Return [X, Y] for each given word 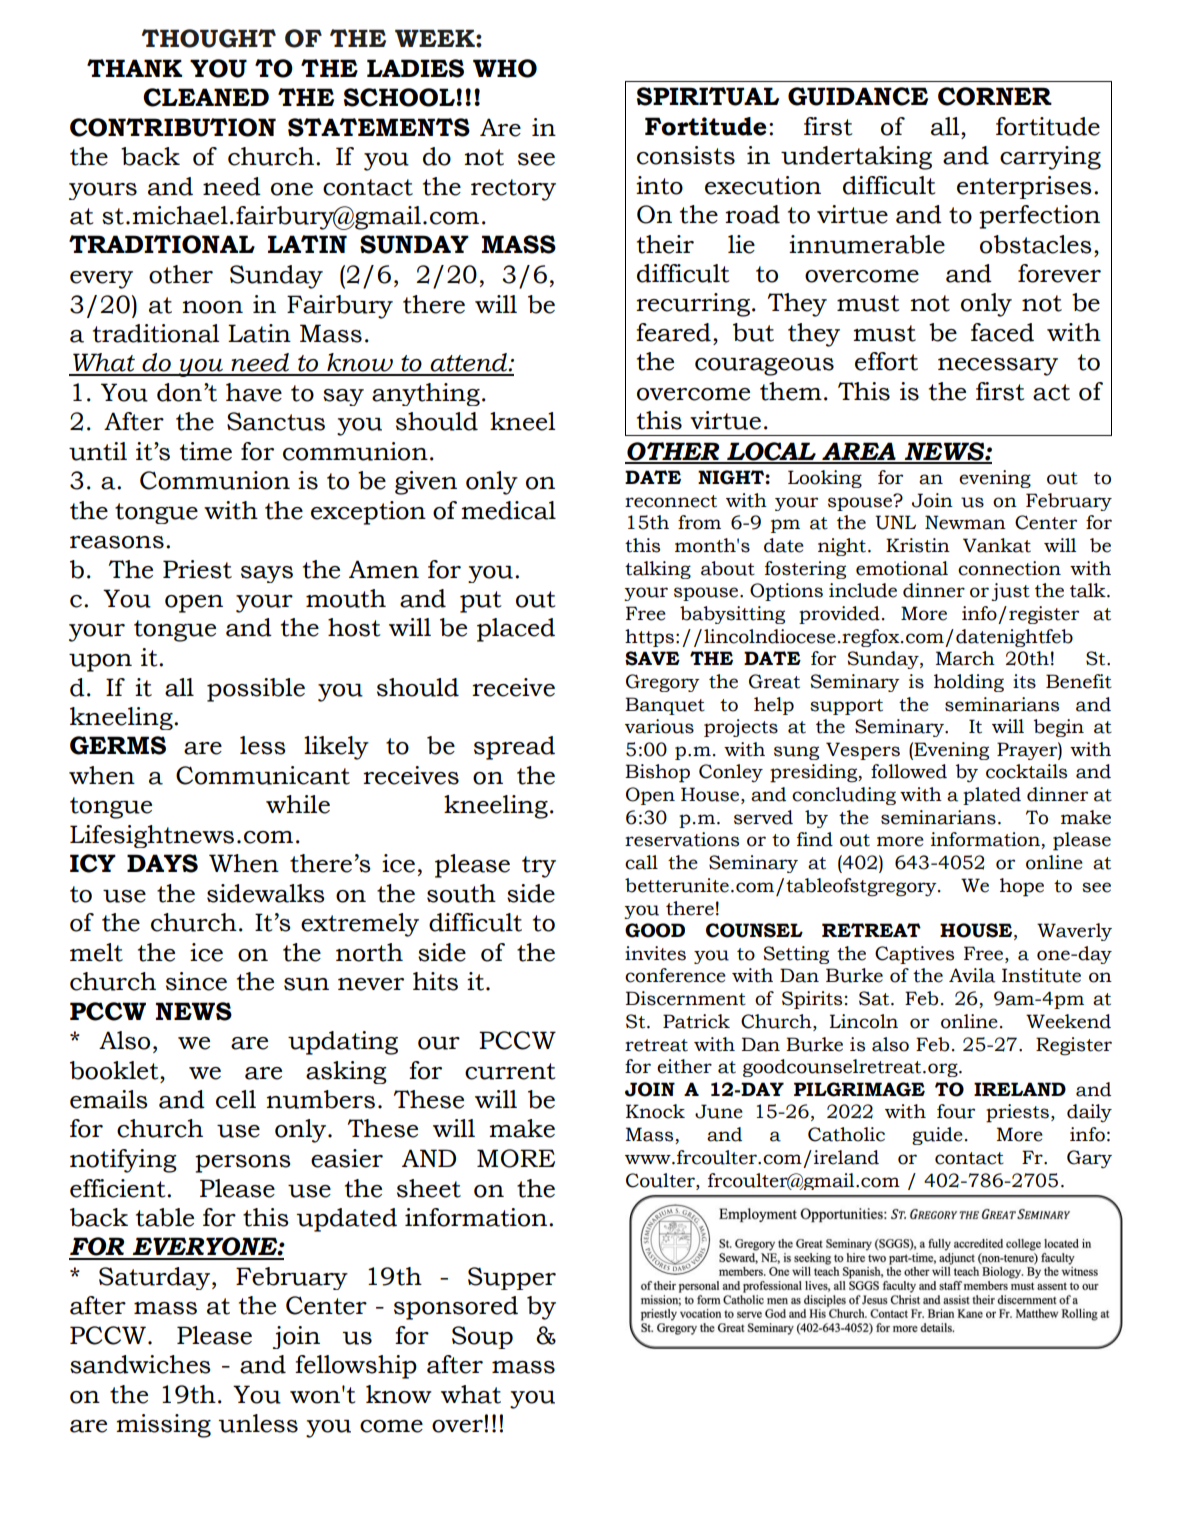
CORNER [995, 96]
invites [655, 953]
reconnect [671, 501]
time [206, 451]
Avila [972, 975]
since [196, 981]
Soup [482, 1337]
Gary [1089, 1159]
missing [163, 1426]
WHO [505, 68]
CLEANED [206, 97]
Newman [965, 522]
